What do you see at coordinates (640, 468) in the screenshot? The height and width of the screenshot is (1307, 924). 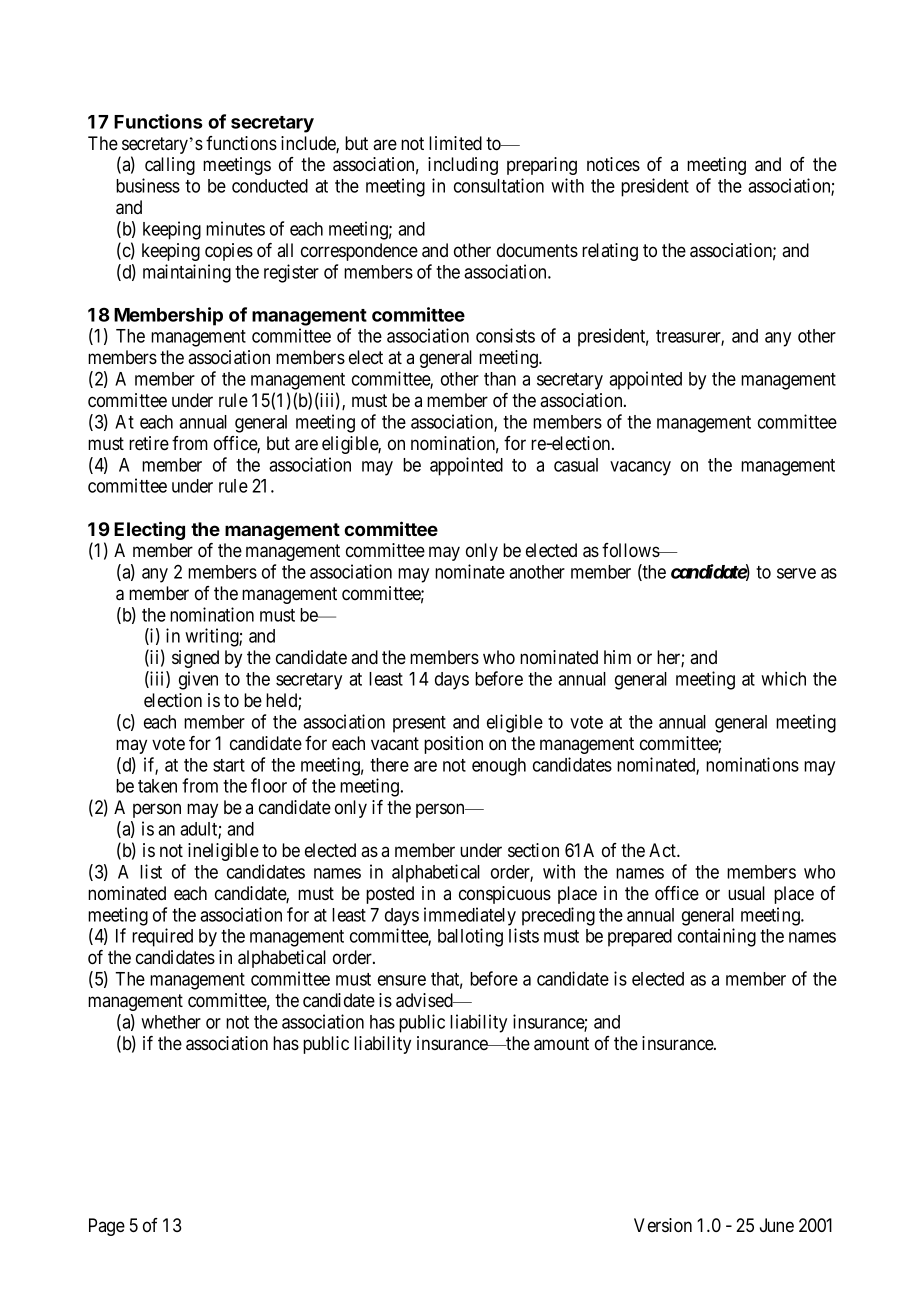 I see `vacancy` at bounding box center [640, 468].
